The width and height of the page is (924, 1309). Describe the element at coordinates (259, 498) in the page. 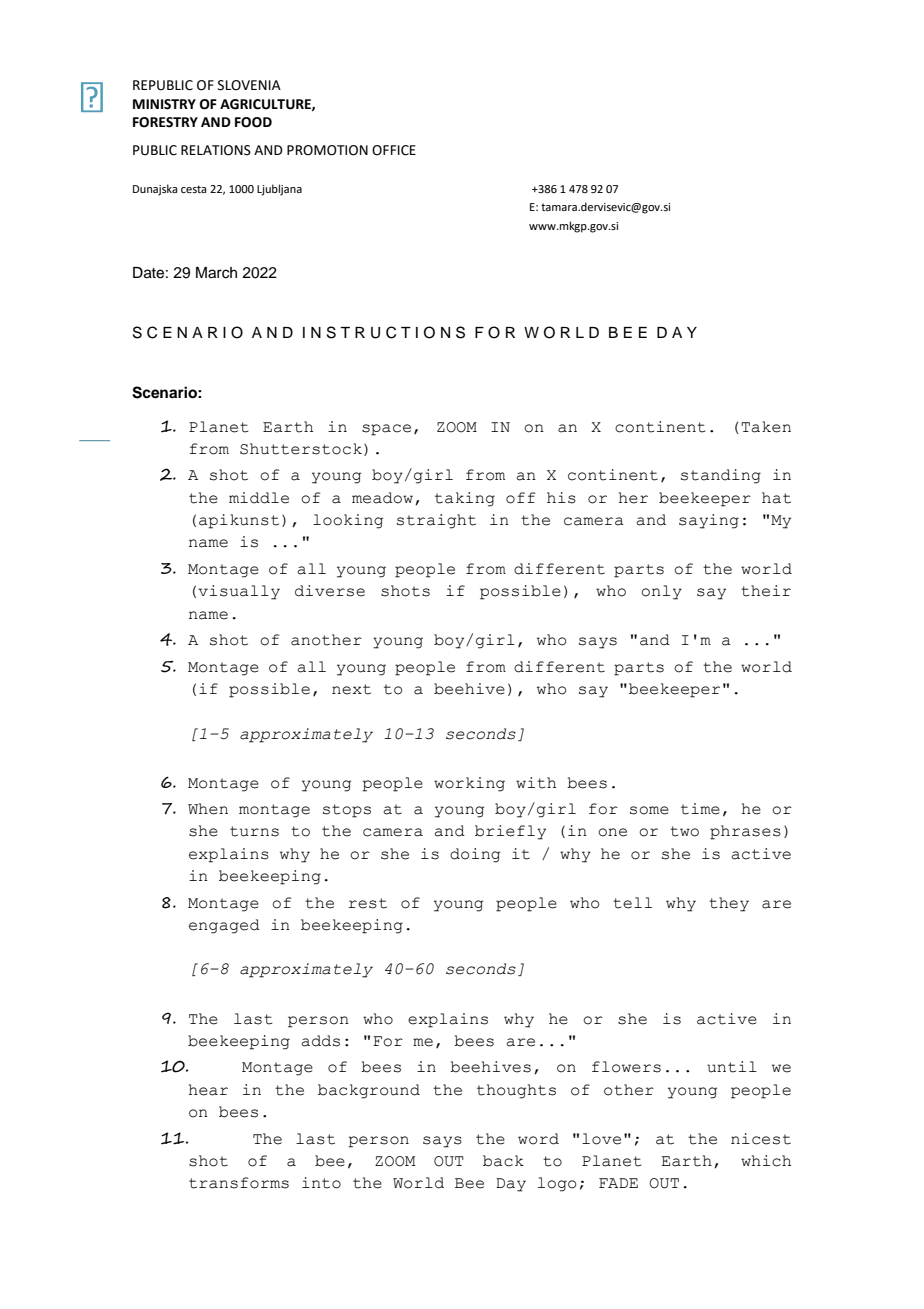

I see `middle` at that location.
